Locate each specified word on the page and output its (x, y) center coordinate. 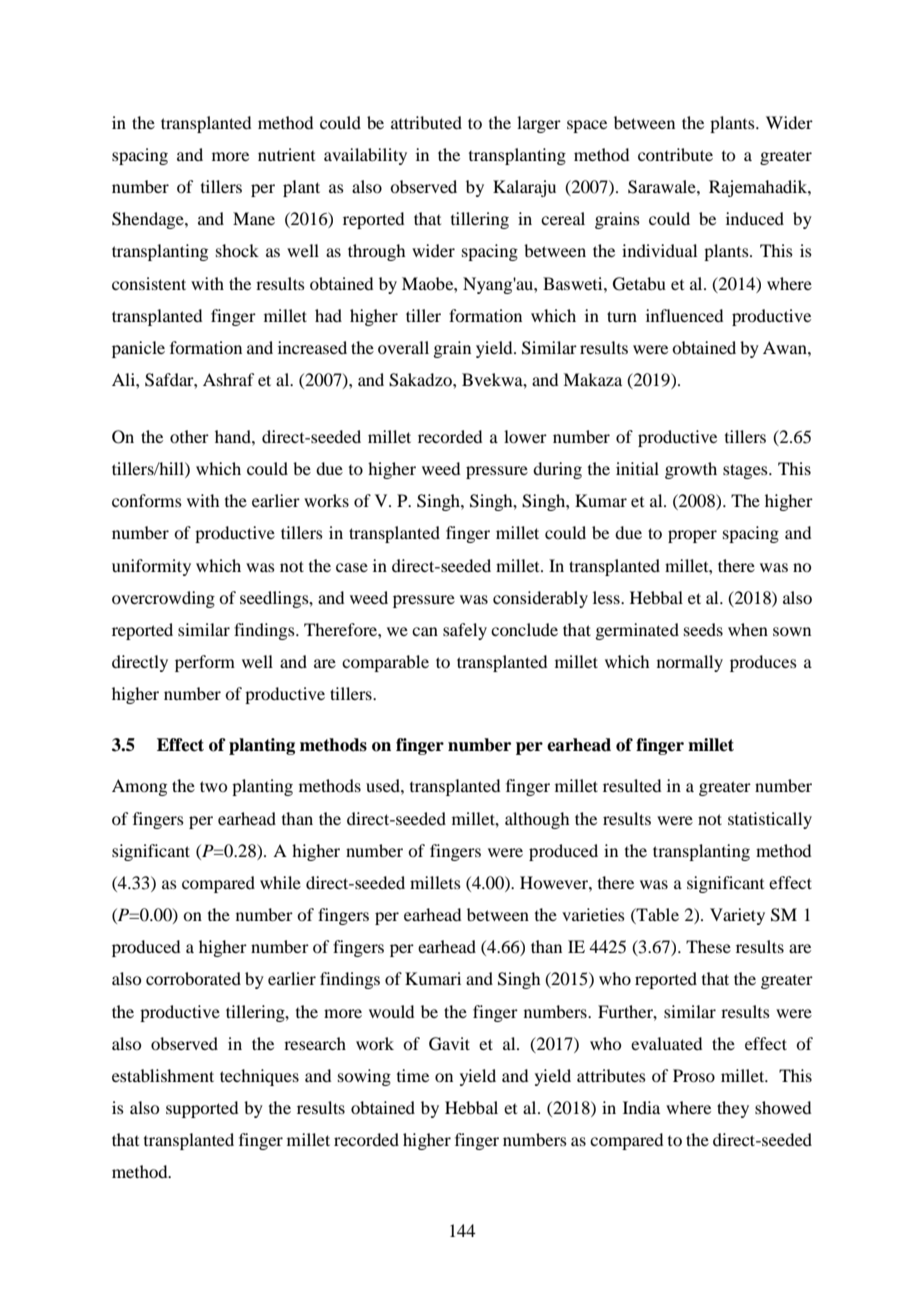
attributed (426, 122)
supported (202, 1109)
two (213, 786)
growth (691, 470)
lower (525, 436)
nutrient (286, 154)
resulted (632, 785)
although (537, 820)
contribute (675, 154)
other (189, 436)
